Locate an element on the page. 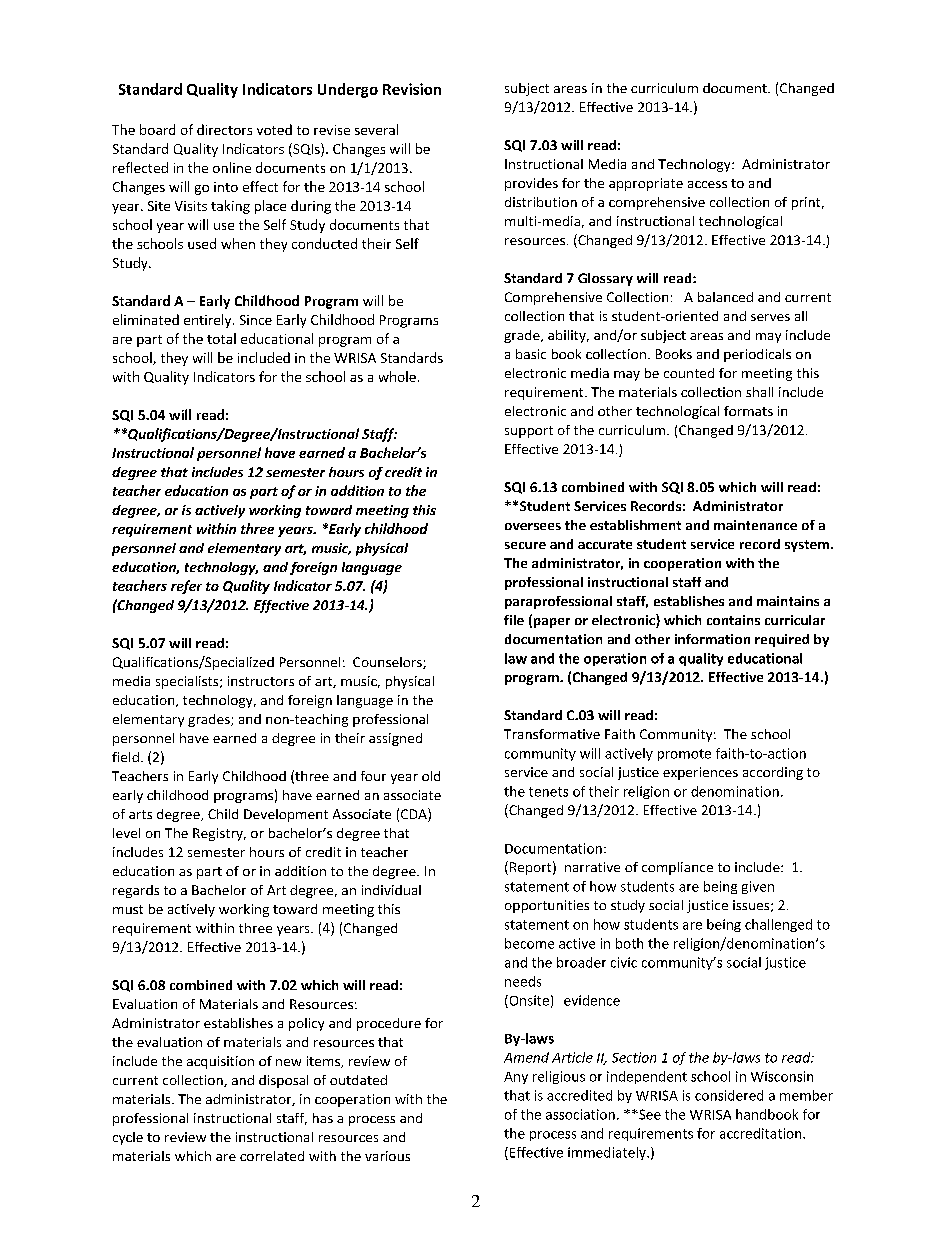 The width and height of the page is (952, 1233). Any is located at coordinates (516, 1078).
